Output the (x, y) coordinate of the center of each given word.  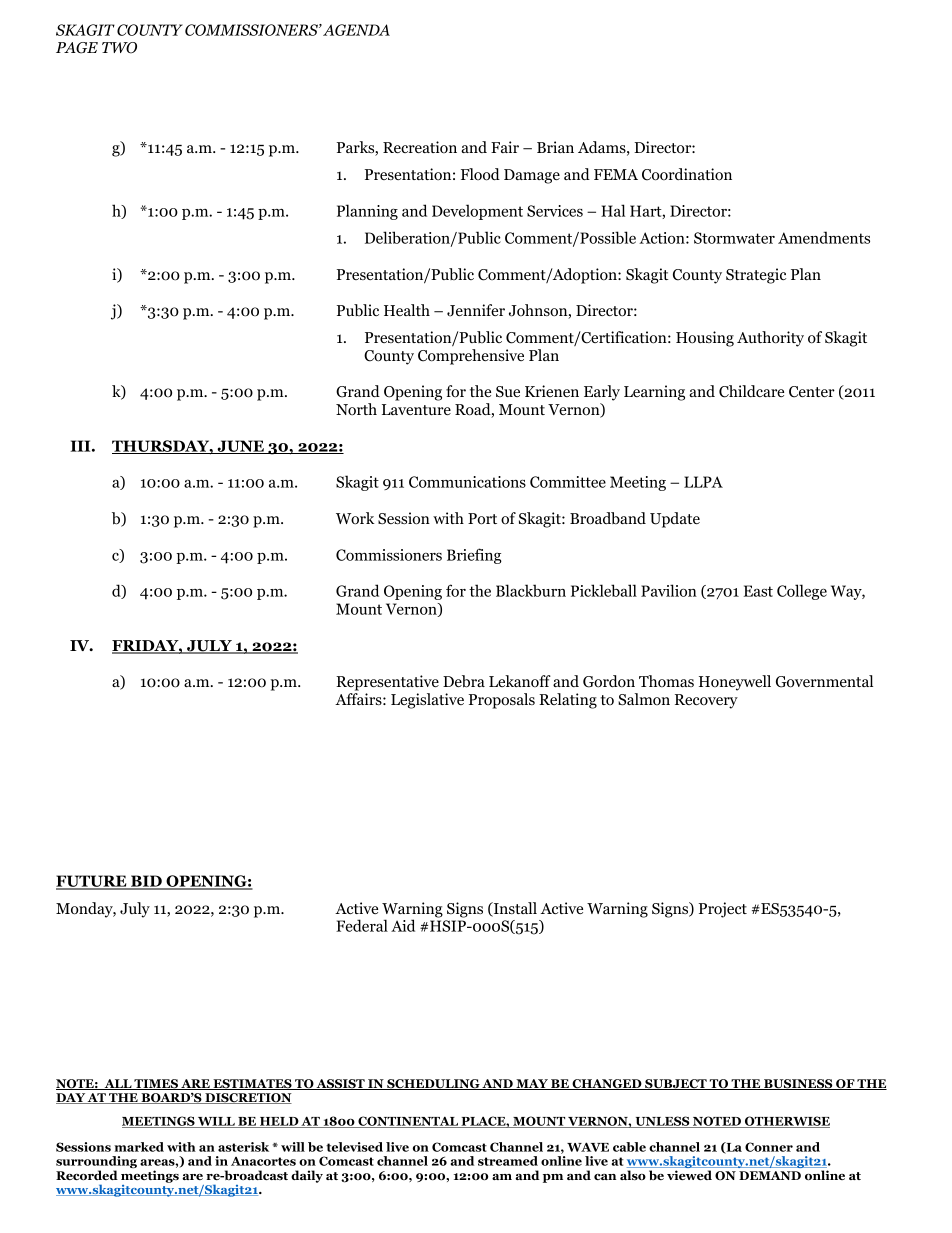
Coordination (687, 174)
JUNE (240, 447)
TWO (119, 48)
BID (146, 882)
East (758, 591)
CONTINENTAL (408, 1122)
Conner (769, 1147)
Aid (403, 925)
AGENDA (356, 30)
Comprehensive (471, 357)
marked (139, 1147)
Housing (705, 339)
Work (355, 518)
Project (723, 910)
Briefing (474, 556)
